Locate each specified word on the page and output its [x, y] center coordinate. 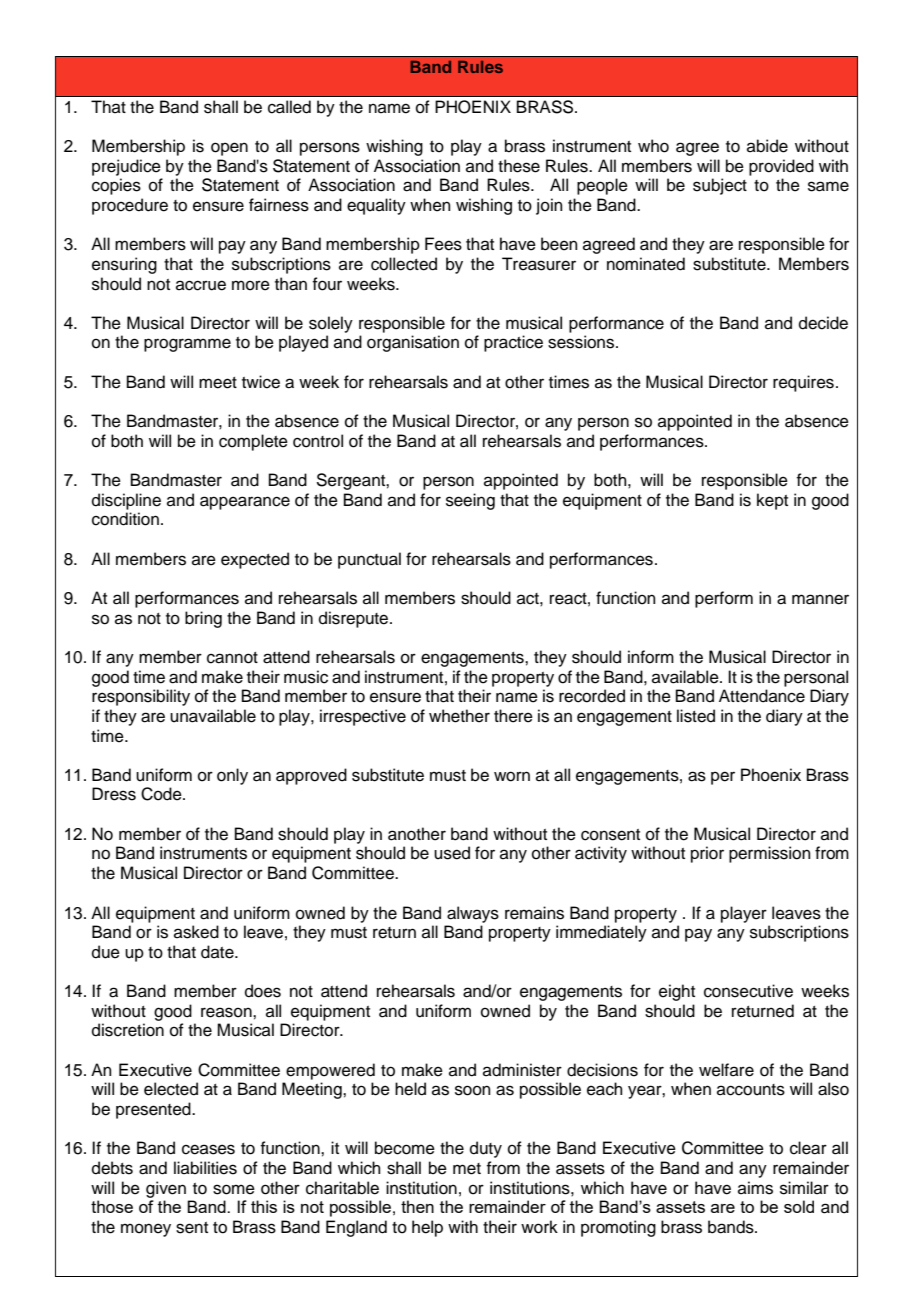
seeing [470, 501]
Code [162, 794]
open [229, 149]
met [467, 1169]
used [452, 853]
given [166, 1189]
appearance [245, 503]
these [519, 166]
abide [767, 146]
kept [772, 501]
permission [770, 854]
